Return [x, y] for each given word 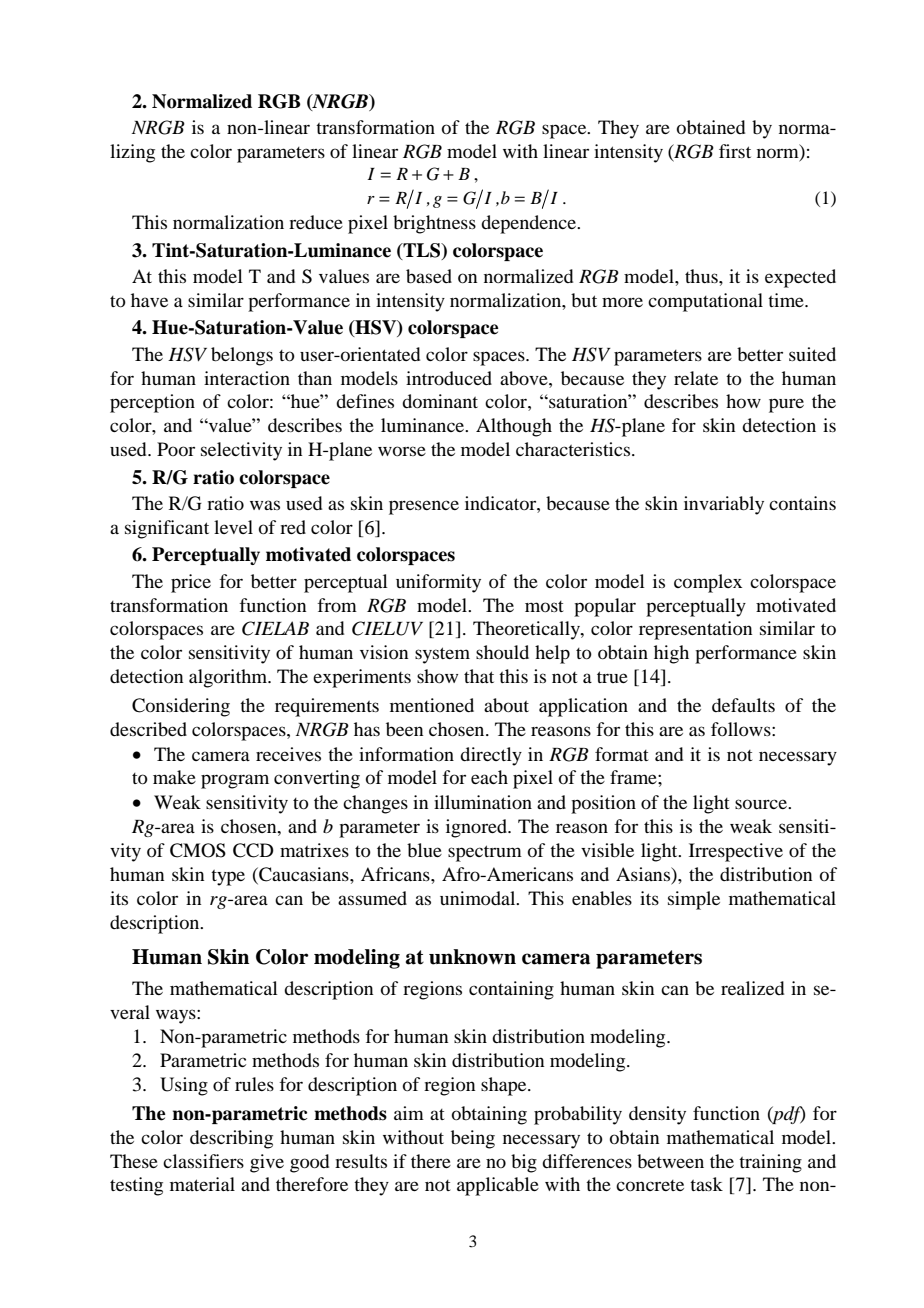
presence [424, 507]
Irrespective [736, 852]
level [233, 527]
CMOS [198, 850]
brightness [434, 224]
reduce [316, 222]
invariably [724, 505]
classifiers [203, 1161]
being [473, 1139]
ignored [477, 828]
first [735, 151]
